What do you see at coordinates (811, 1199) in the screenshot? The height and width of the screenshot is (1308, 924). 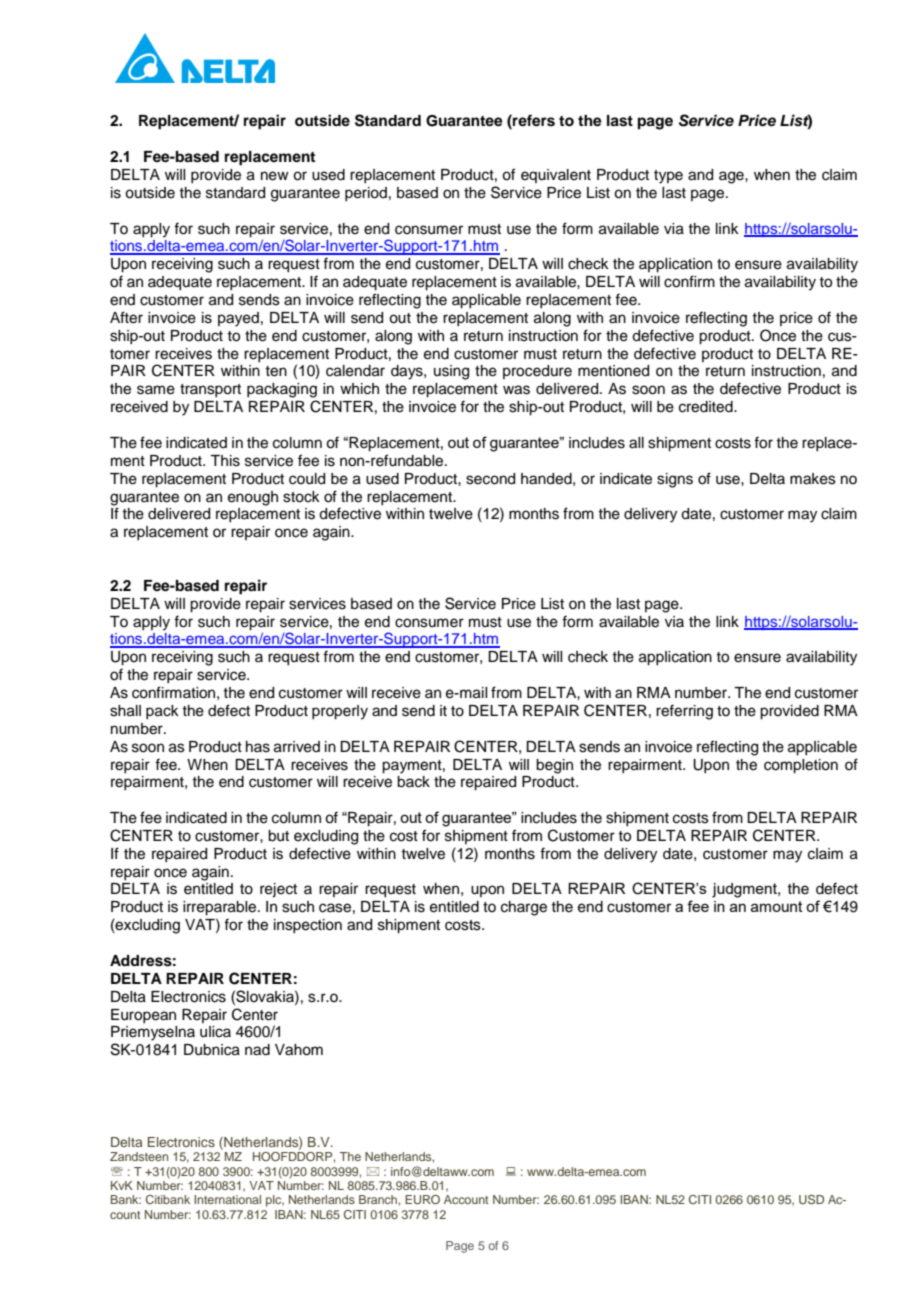 I see `USD` at bounding box center [811, 1199].
